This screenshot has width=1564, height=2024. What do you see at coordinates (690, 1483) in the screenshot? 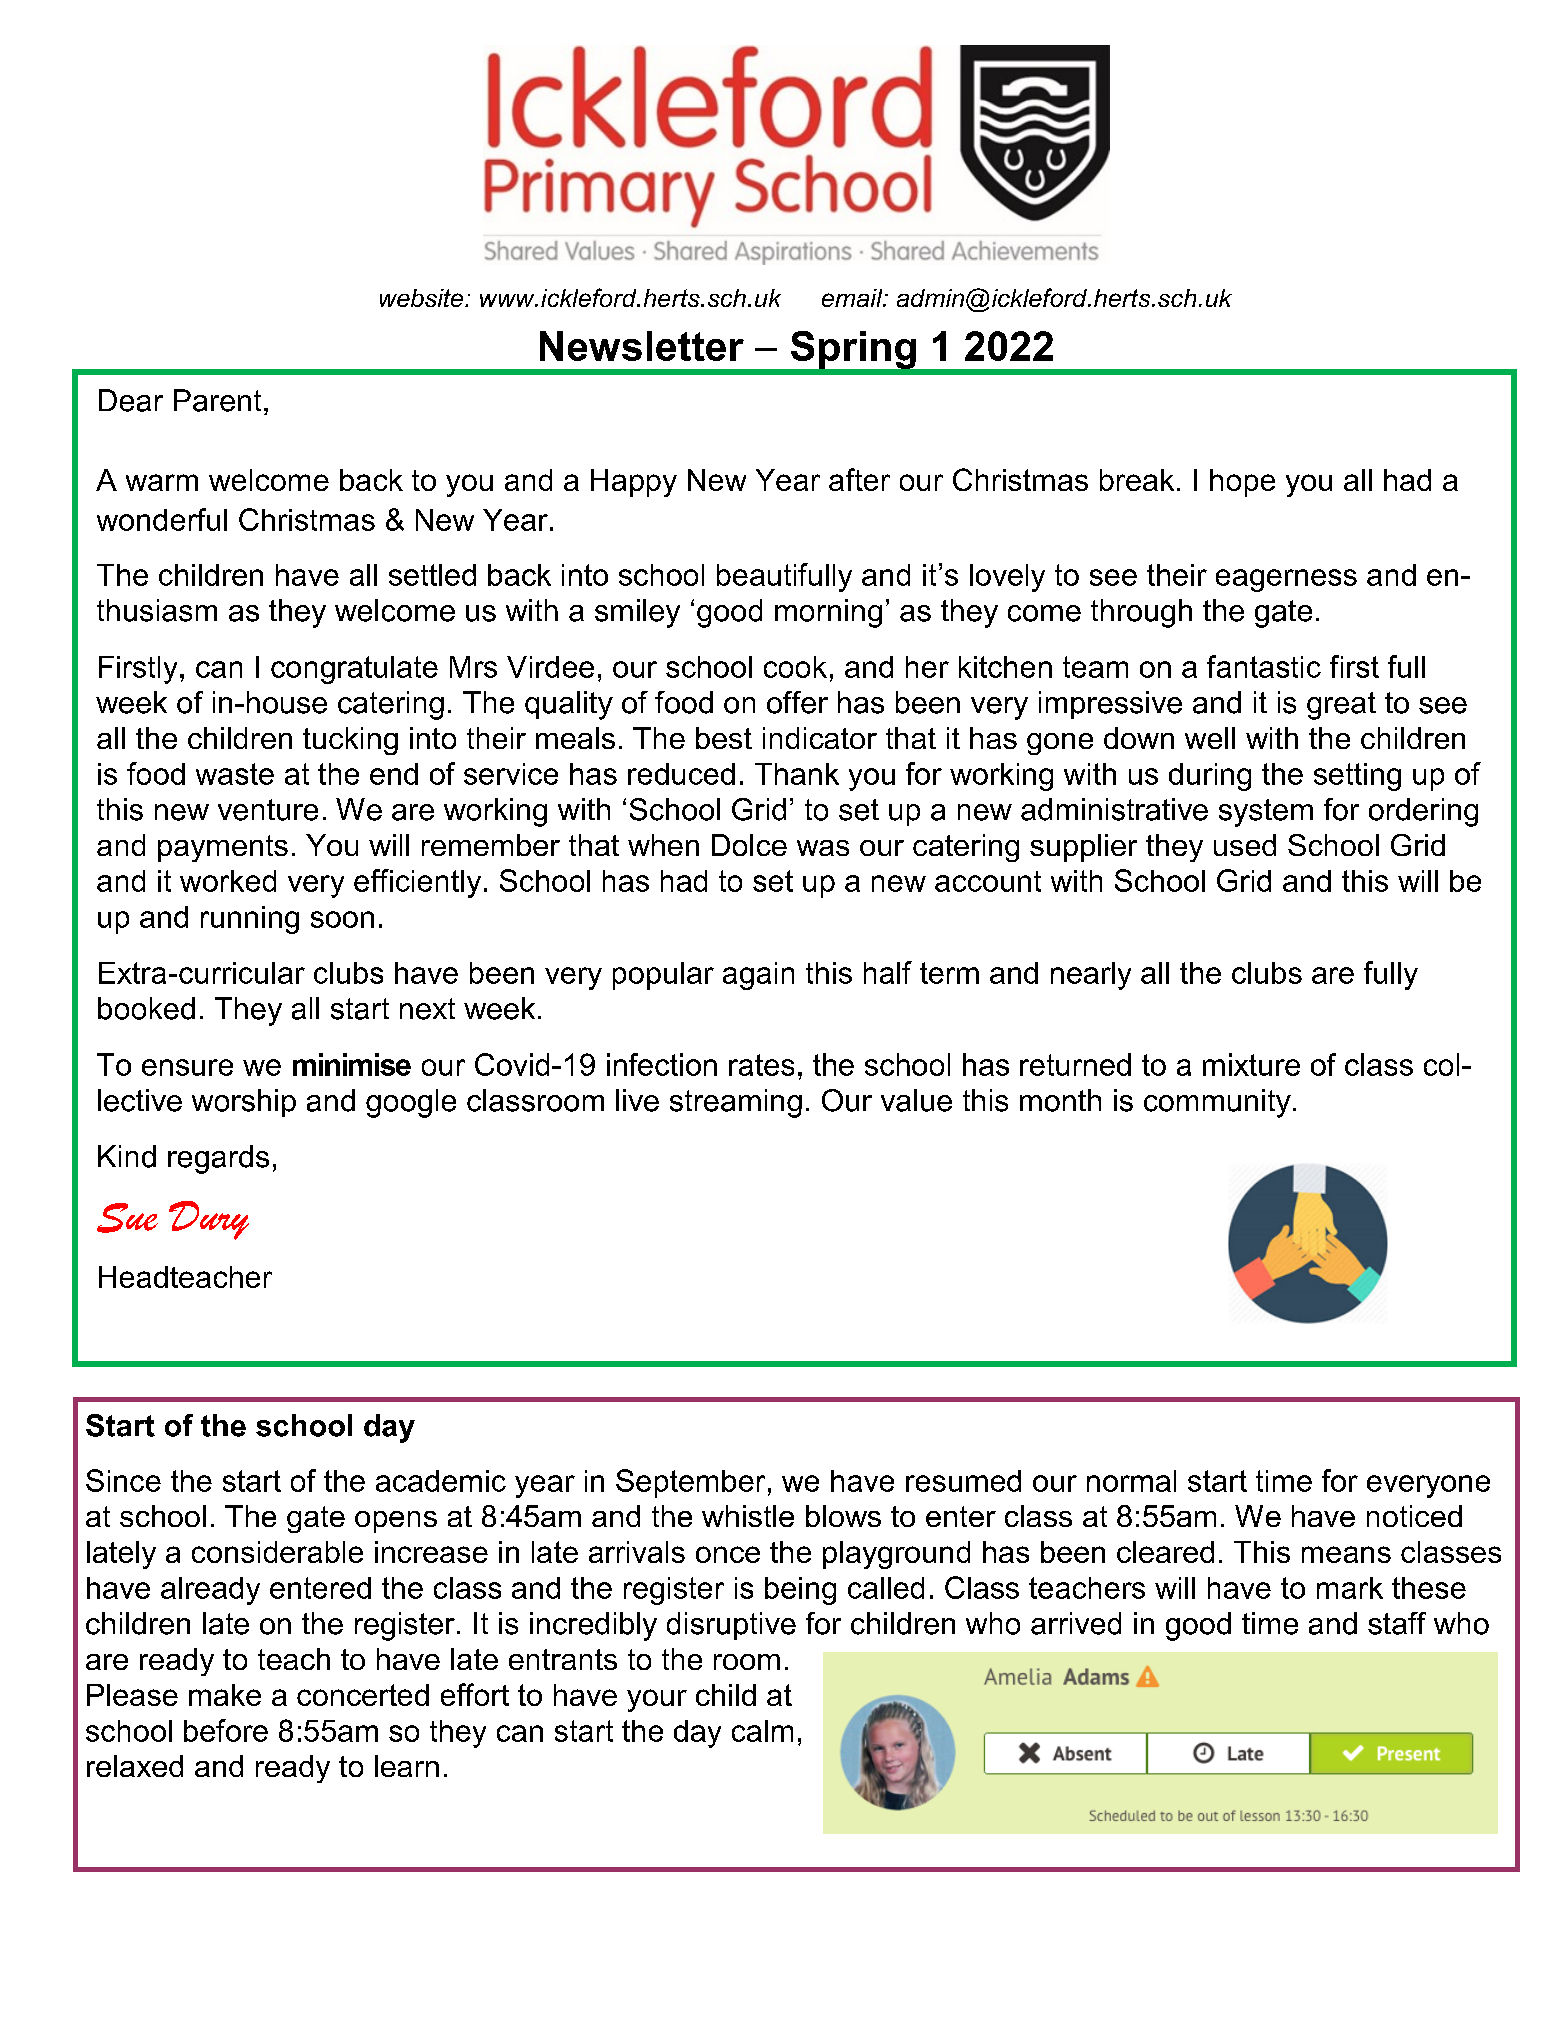
I see `September` at bounding box center [690, 1483].
